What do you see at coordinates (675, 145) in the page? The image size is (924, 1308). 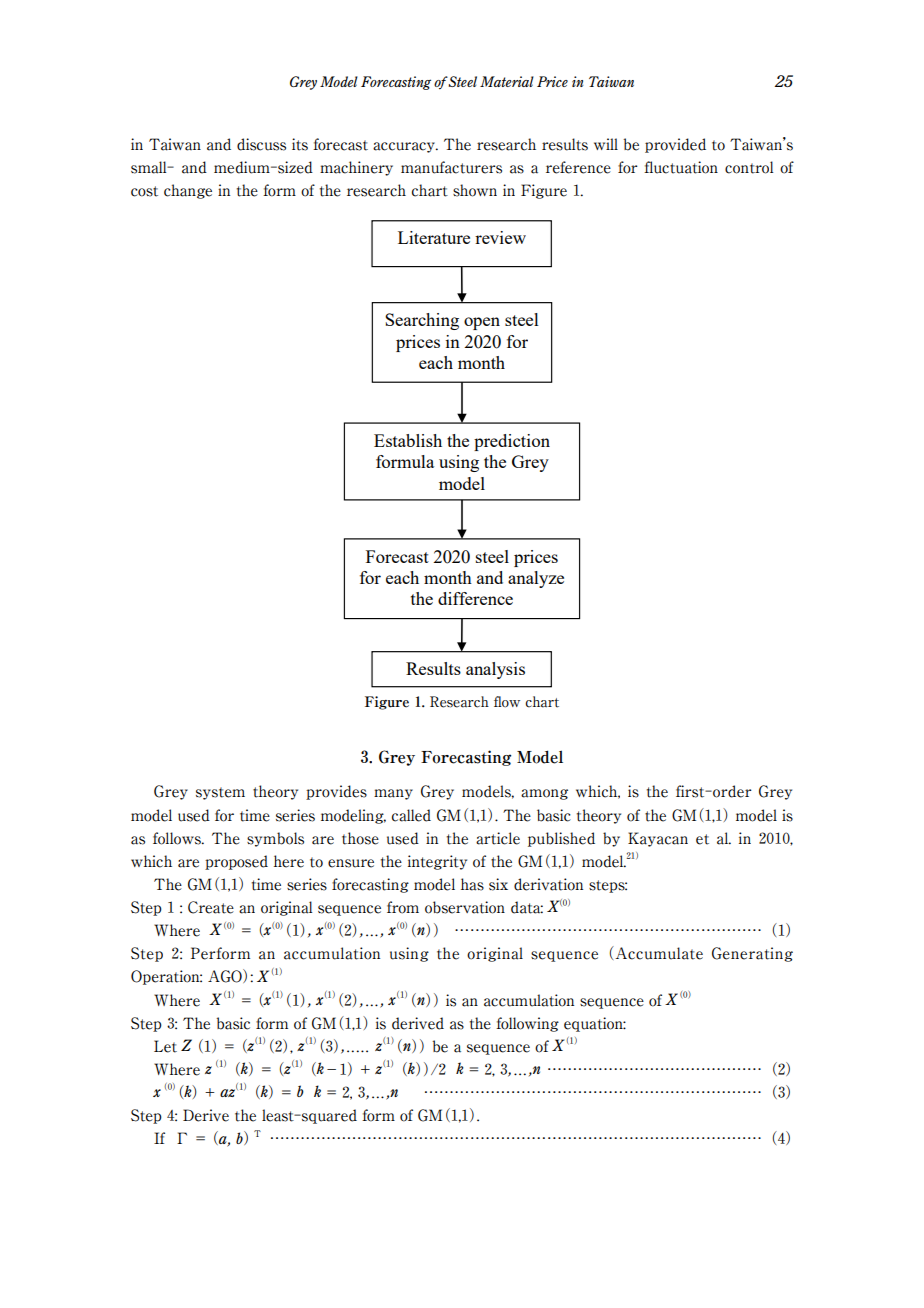 I see `provided` at bounding box center [675, 145].
